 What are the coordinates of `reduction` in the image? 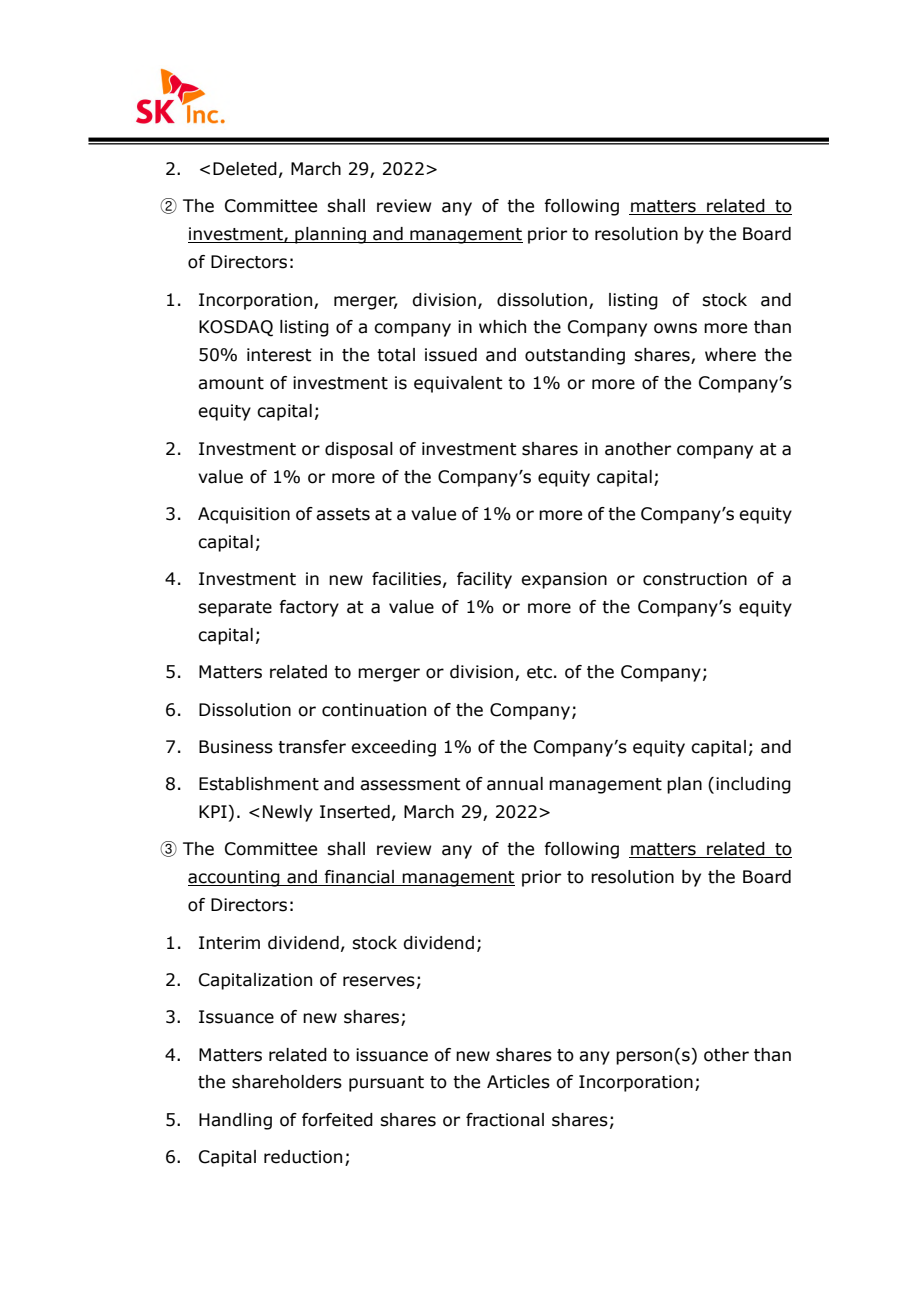 It's located at (303, 1157).
